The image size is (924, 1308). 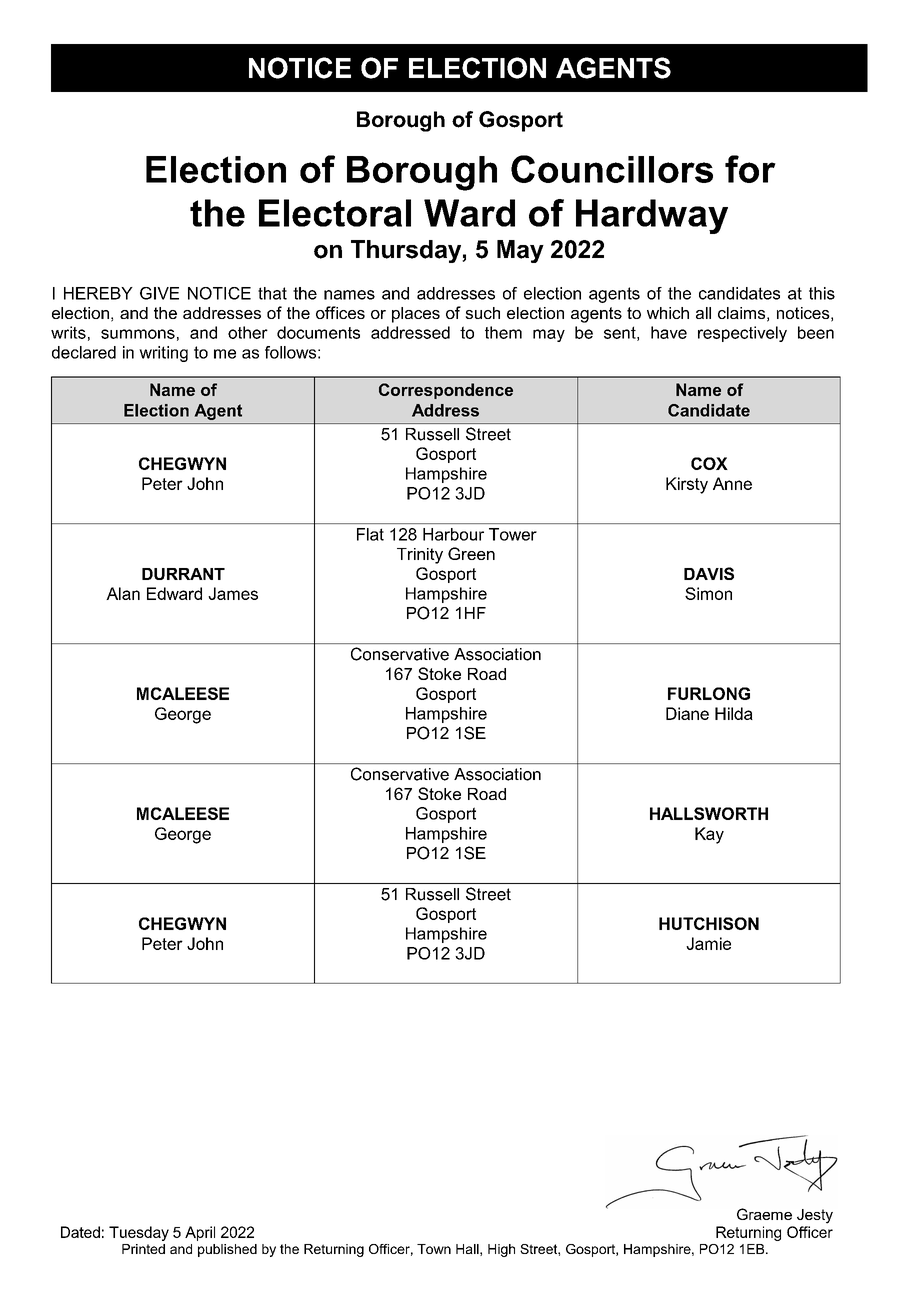 I want to click on Harbour, so click(x=453, y=534).
